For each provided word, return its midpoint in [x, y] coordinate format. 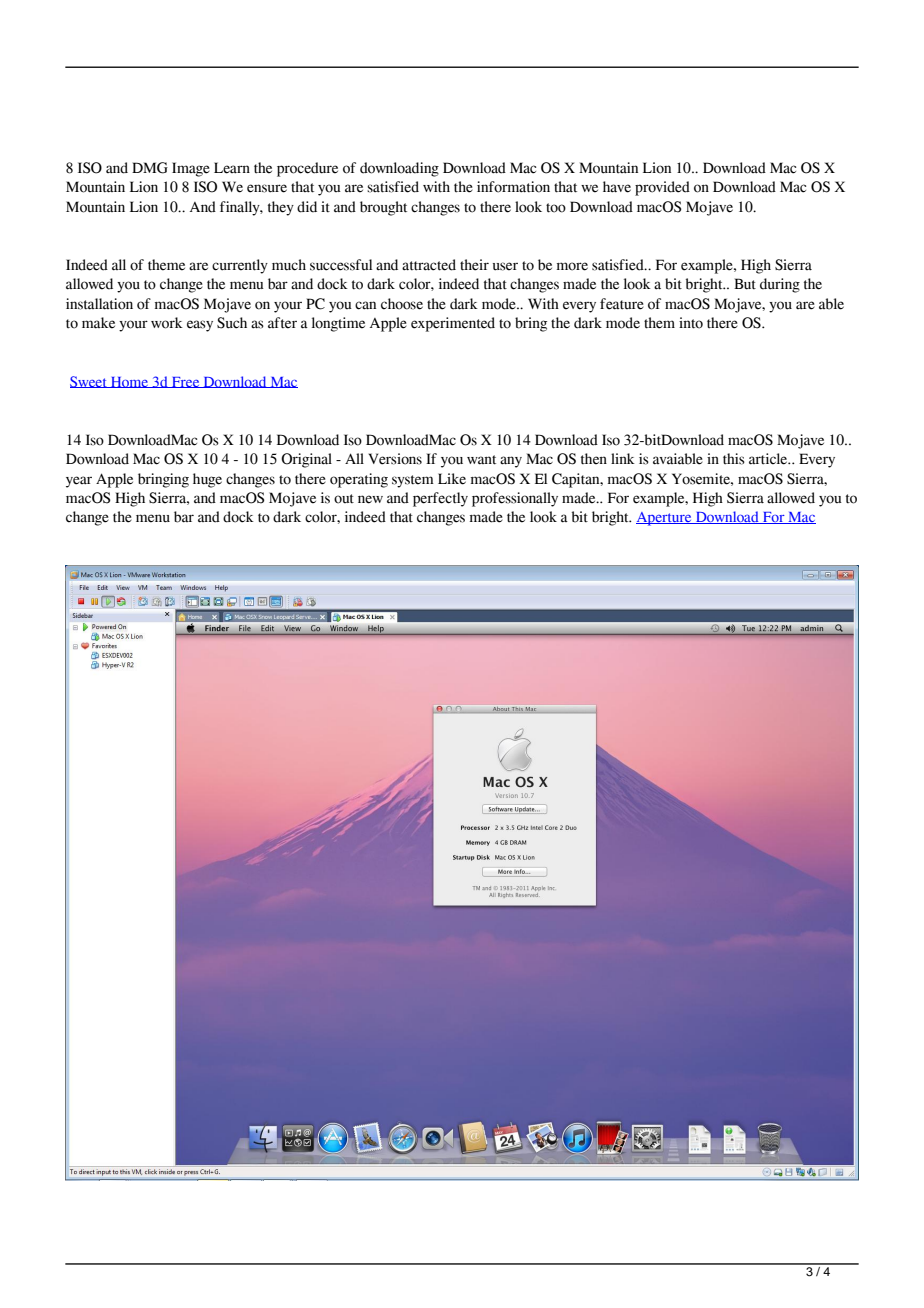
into [691, 323]
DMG [150, 168]
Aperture [665, 519]
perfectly [440, 499]
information [513, 187]
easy [200, 326]
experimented [453, 324]
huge [207, 480]
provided [662, 188]
